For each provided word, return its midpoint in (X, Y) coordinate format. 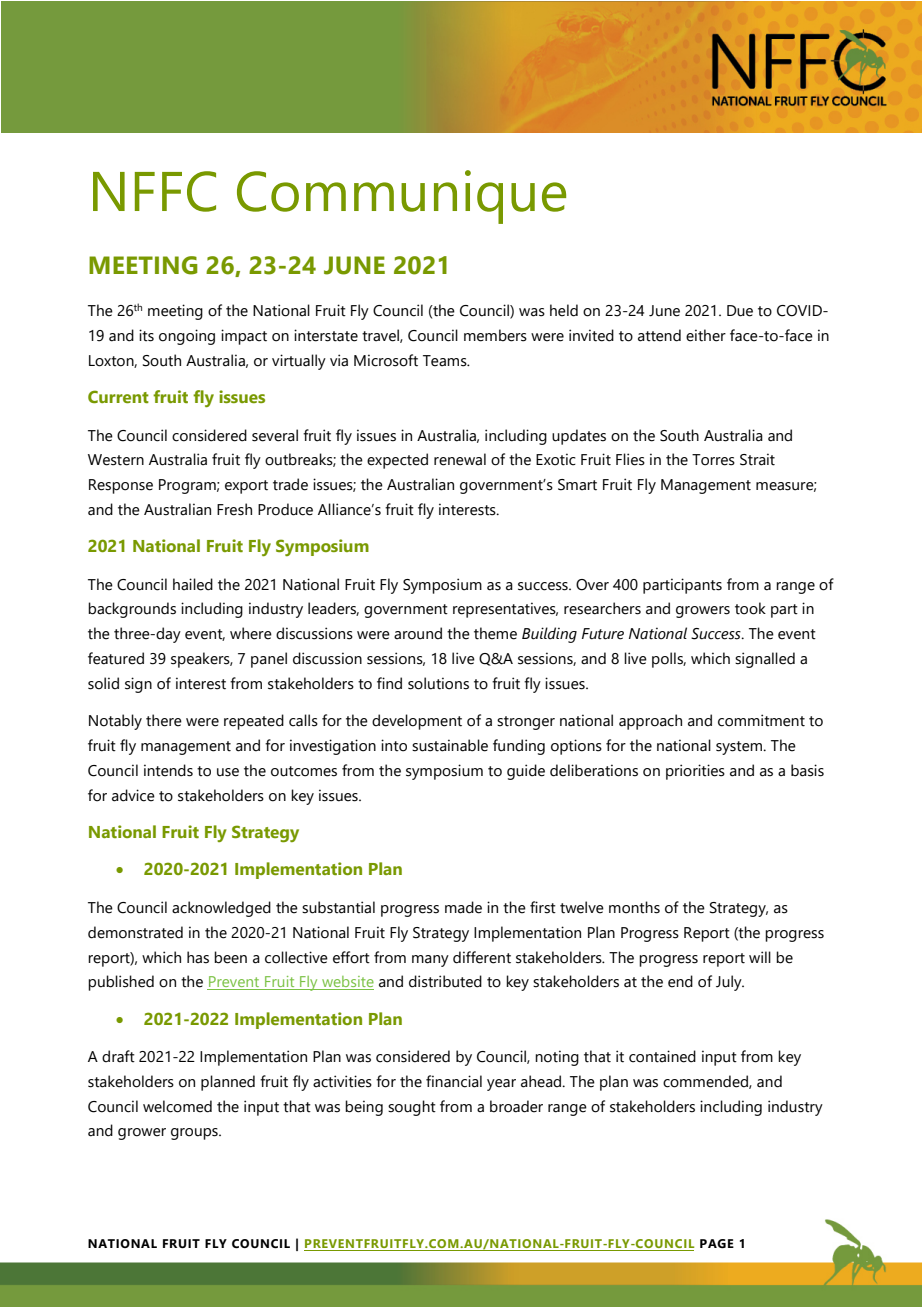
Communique (401, 197)
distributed (445, 981)
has (198, 957)
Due (740, 311)
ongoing (187, 337)
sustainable (450, 745)
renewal (460, 459)
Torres (713, 460)
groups (195, 1134)
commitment (761, 720)
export (246, 487)
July (730, 983)
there (164, 720)
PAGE (717, 1244)
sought (412, 1108)
